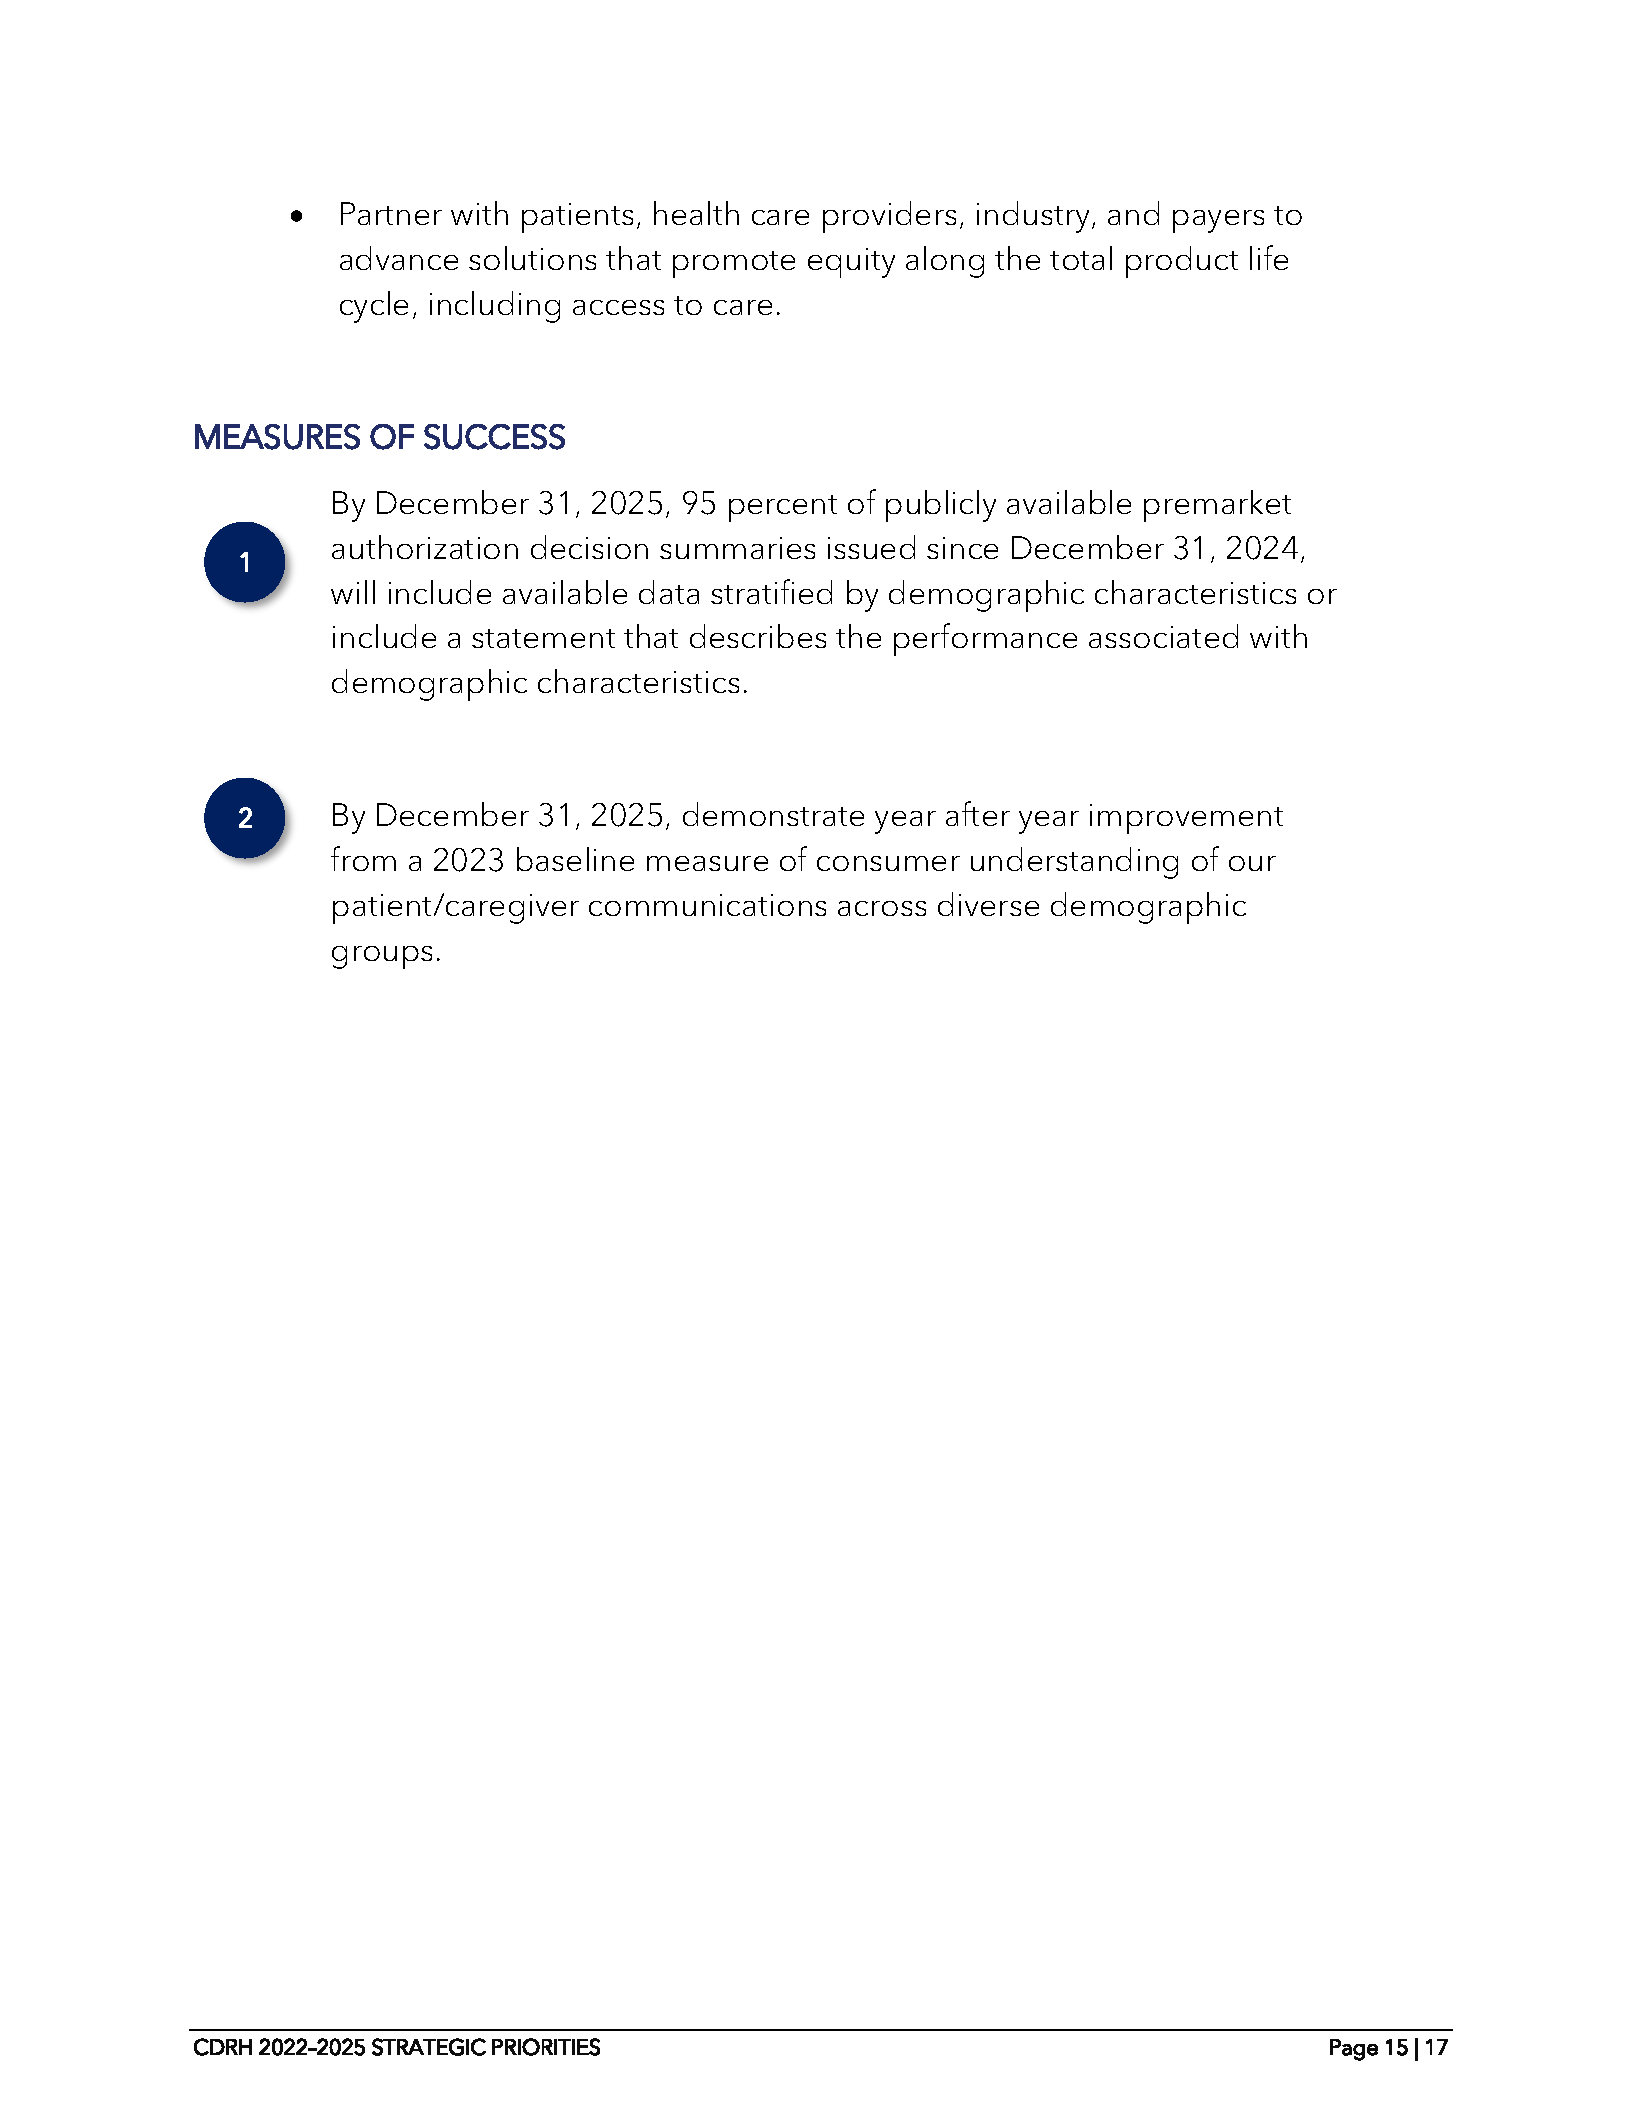 This screenshot has width=1642, height=2124. What do you see at coordinates (546, 2047) in the screenshot?
I see `PRIORITIES` at bounding box center [546, 2047].
